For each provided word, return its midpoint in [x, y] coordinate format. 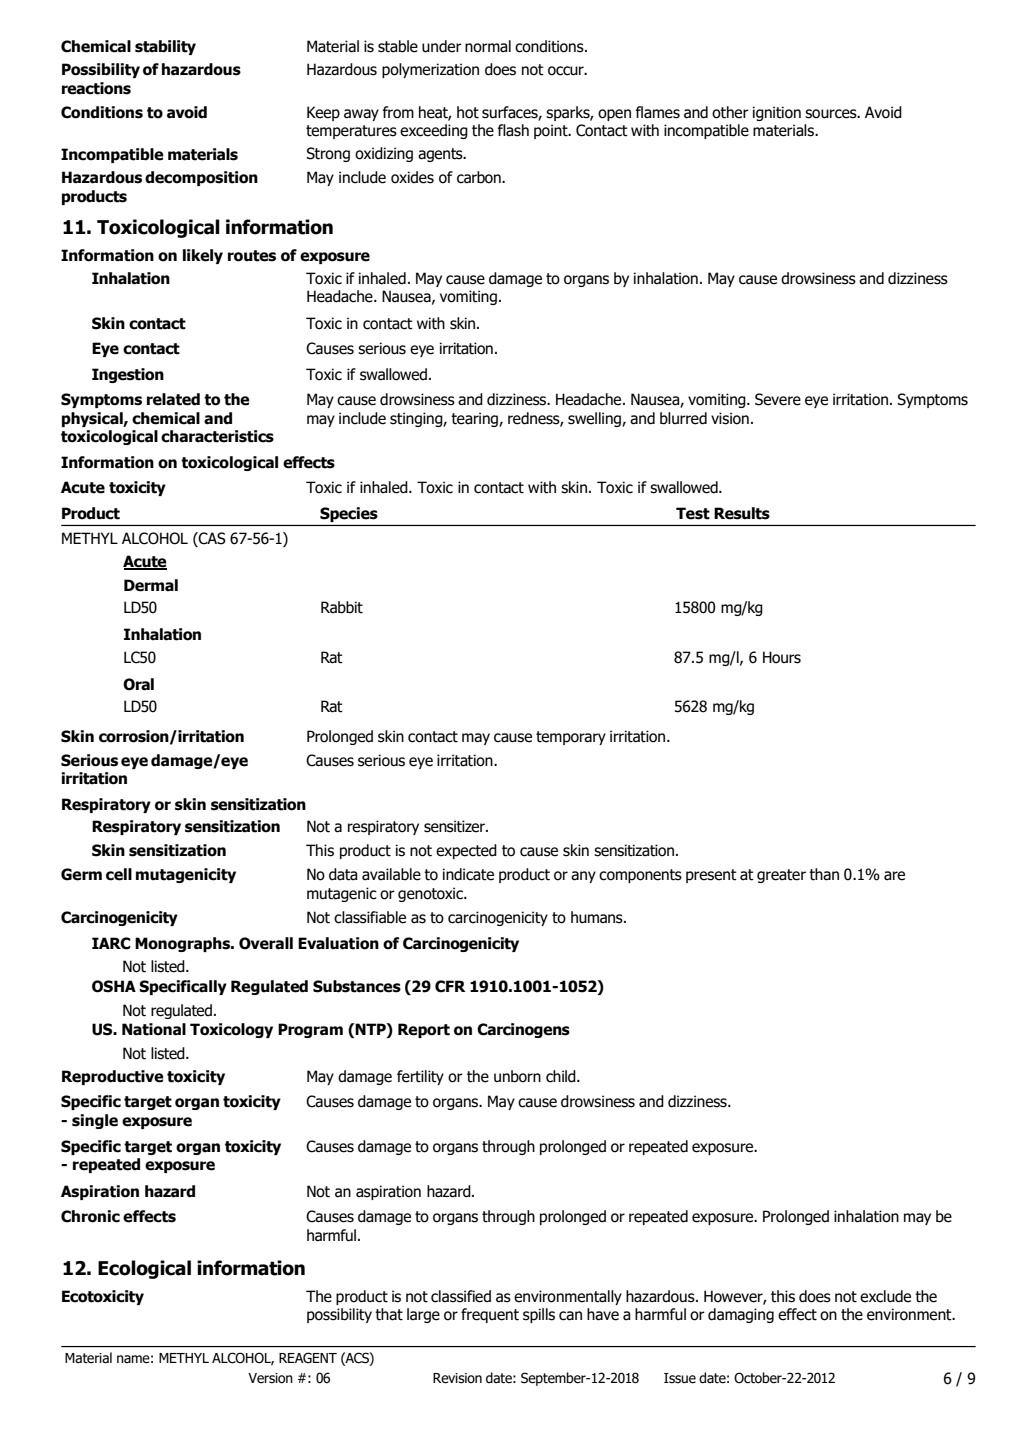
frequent [490, 1315]
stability [165, 47]
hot [468, 112]
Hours [782, 657]
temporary [571, 738]
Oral [138, 684]
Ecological [144, 1269]
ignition [777, 113]
